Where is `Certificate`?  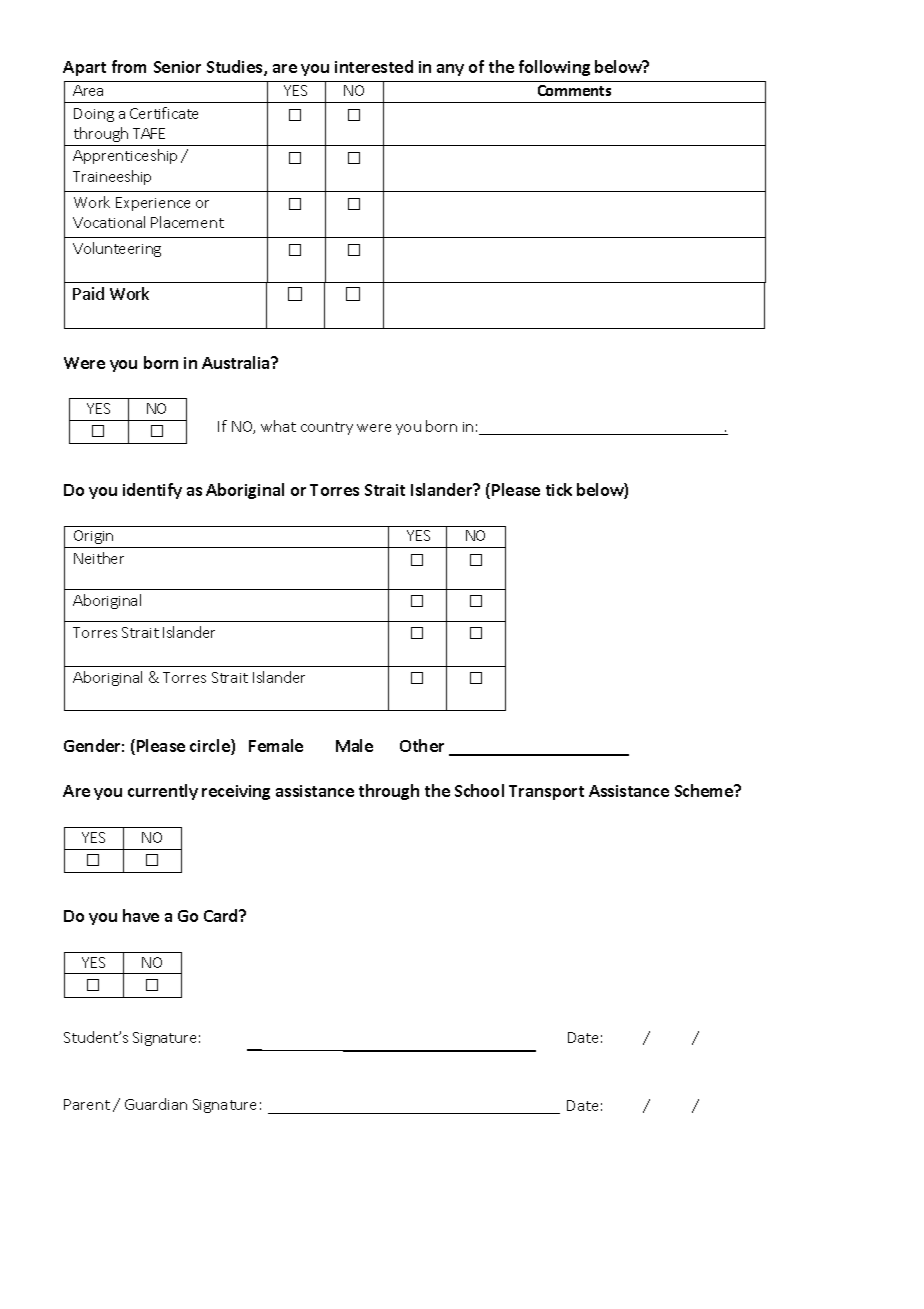 Certificate is located at coordinates (164, 113).
